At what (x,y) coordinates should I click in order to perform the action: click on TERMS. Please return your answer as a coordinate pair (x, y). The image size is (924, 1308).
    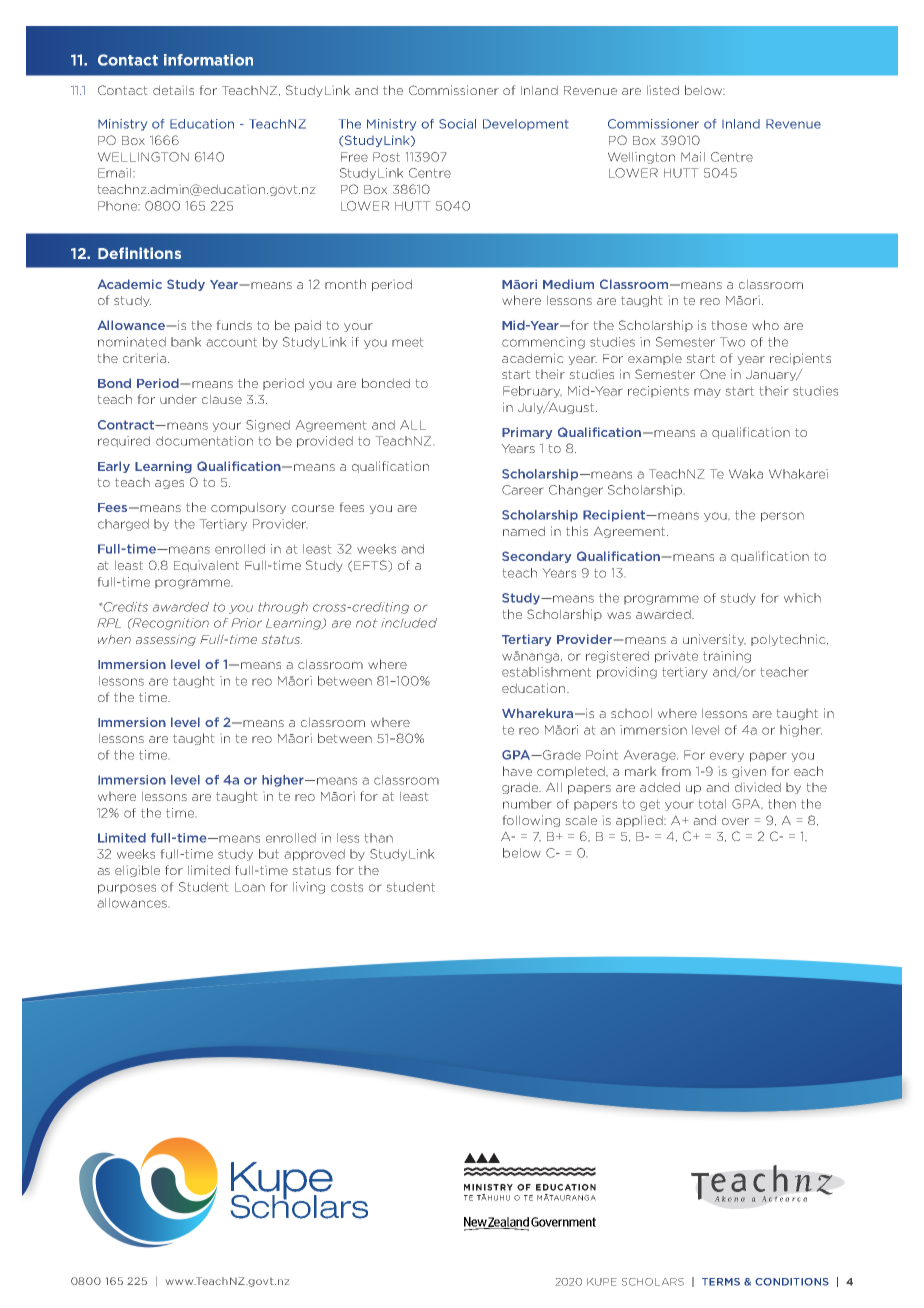
    Looking at the image, I should click on (721, 1282).
